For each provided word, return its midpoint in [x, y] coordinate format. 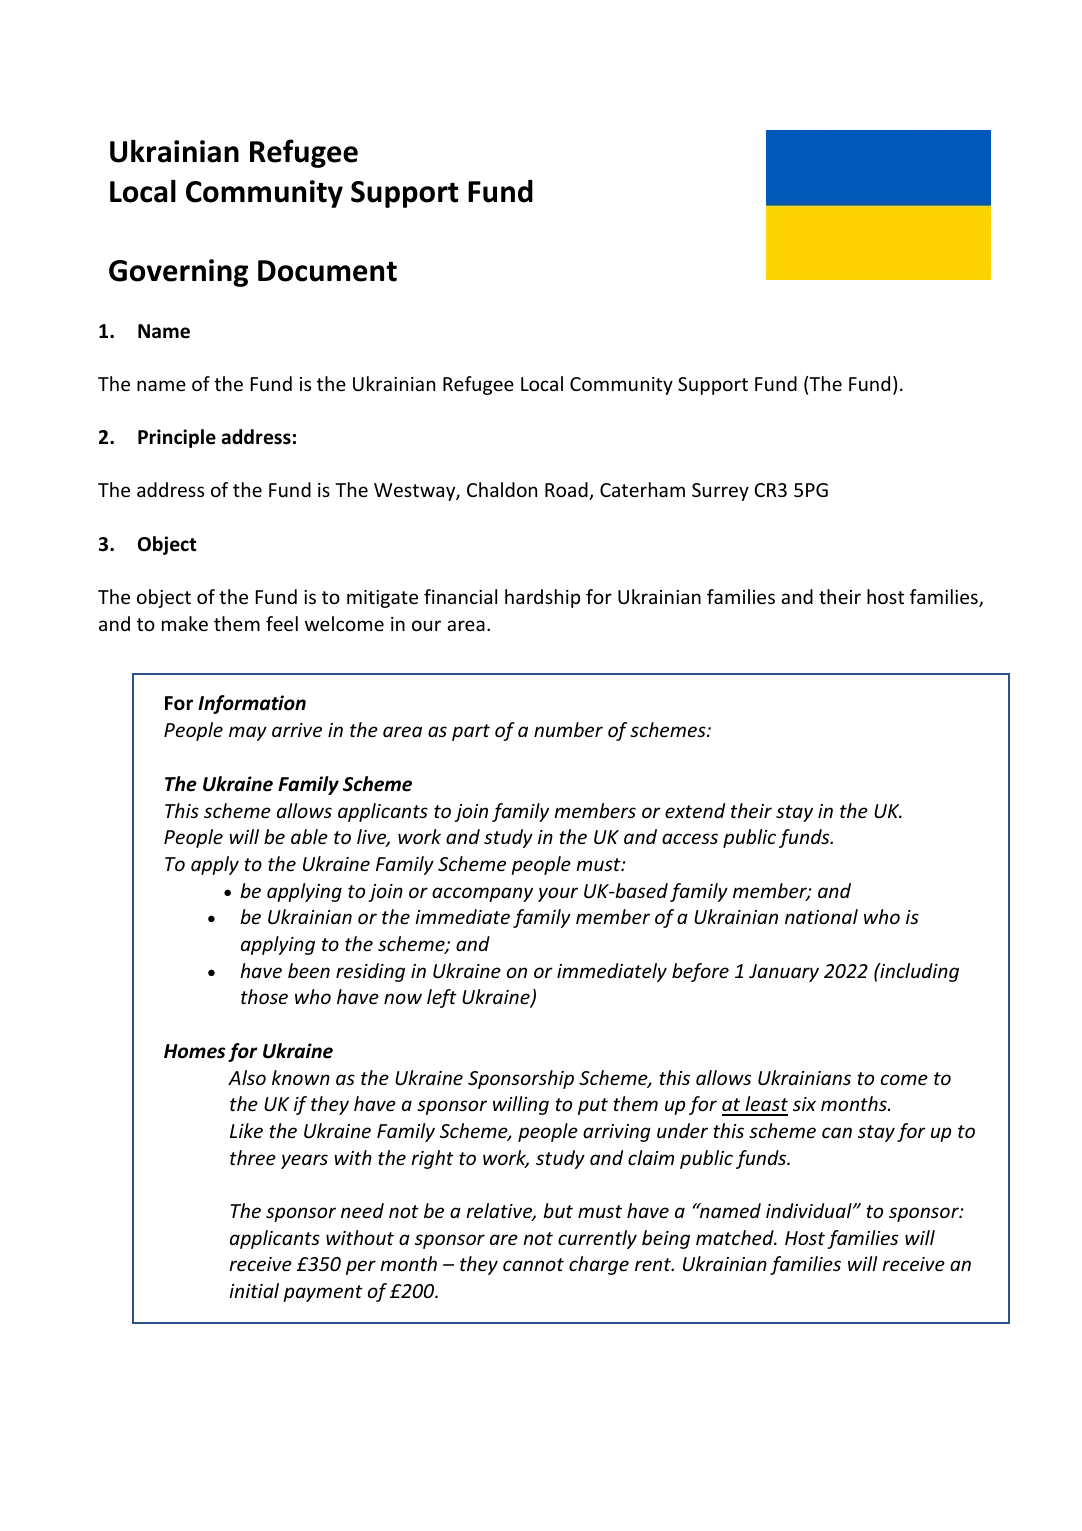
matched [736, 1237]
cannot [533, 1264]
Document [327, 271]
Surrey [720, 492]
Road [567, 491]
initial [254, 1290]
